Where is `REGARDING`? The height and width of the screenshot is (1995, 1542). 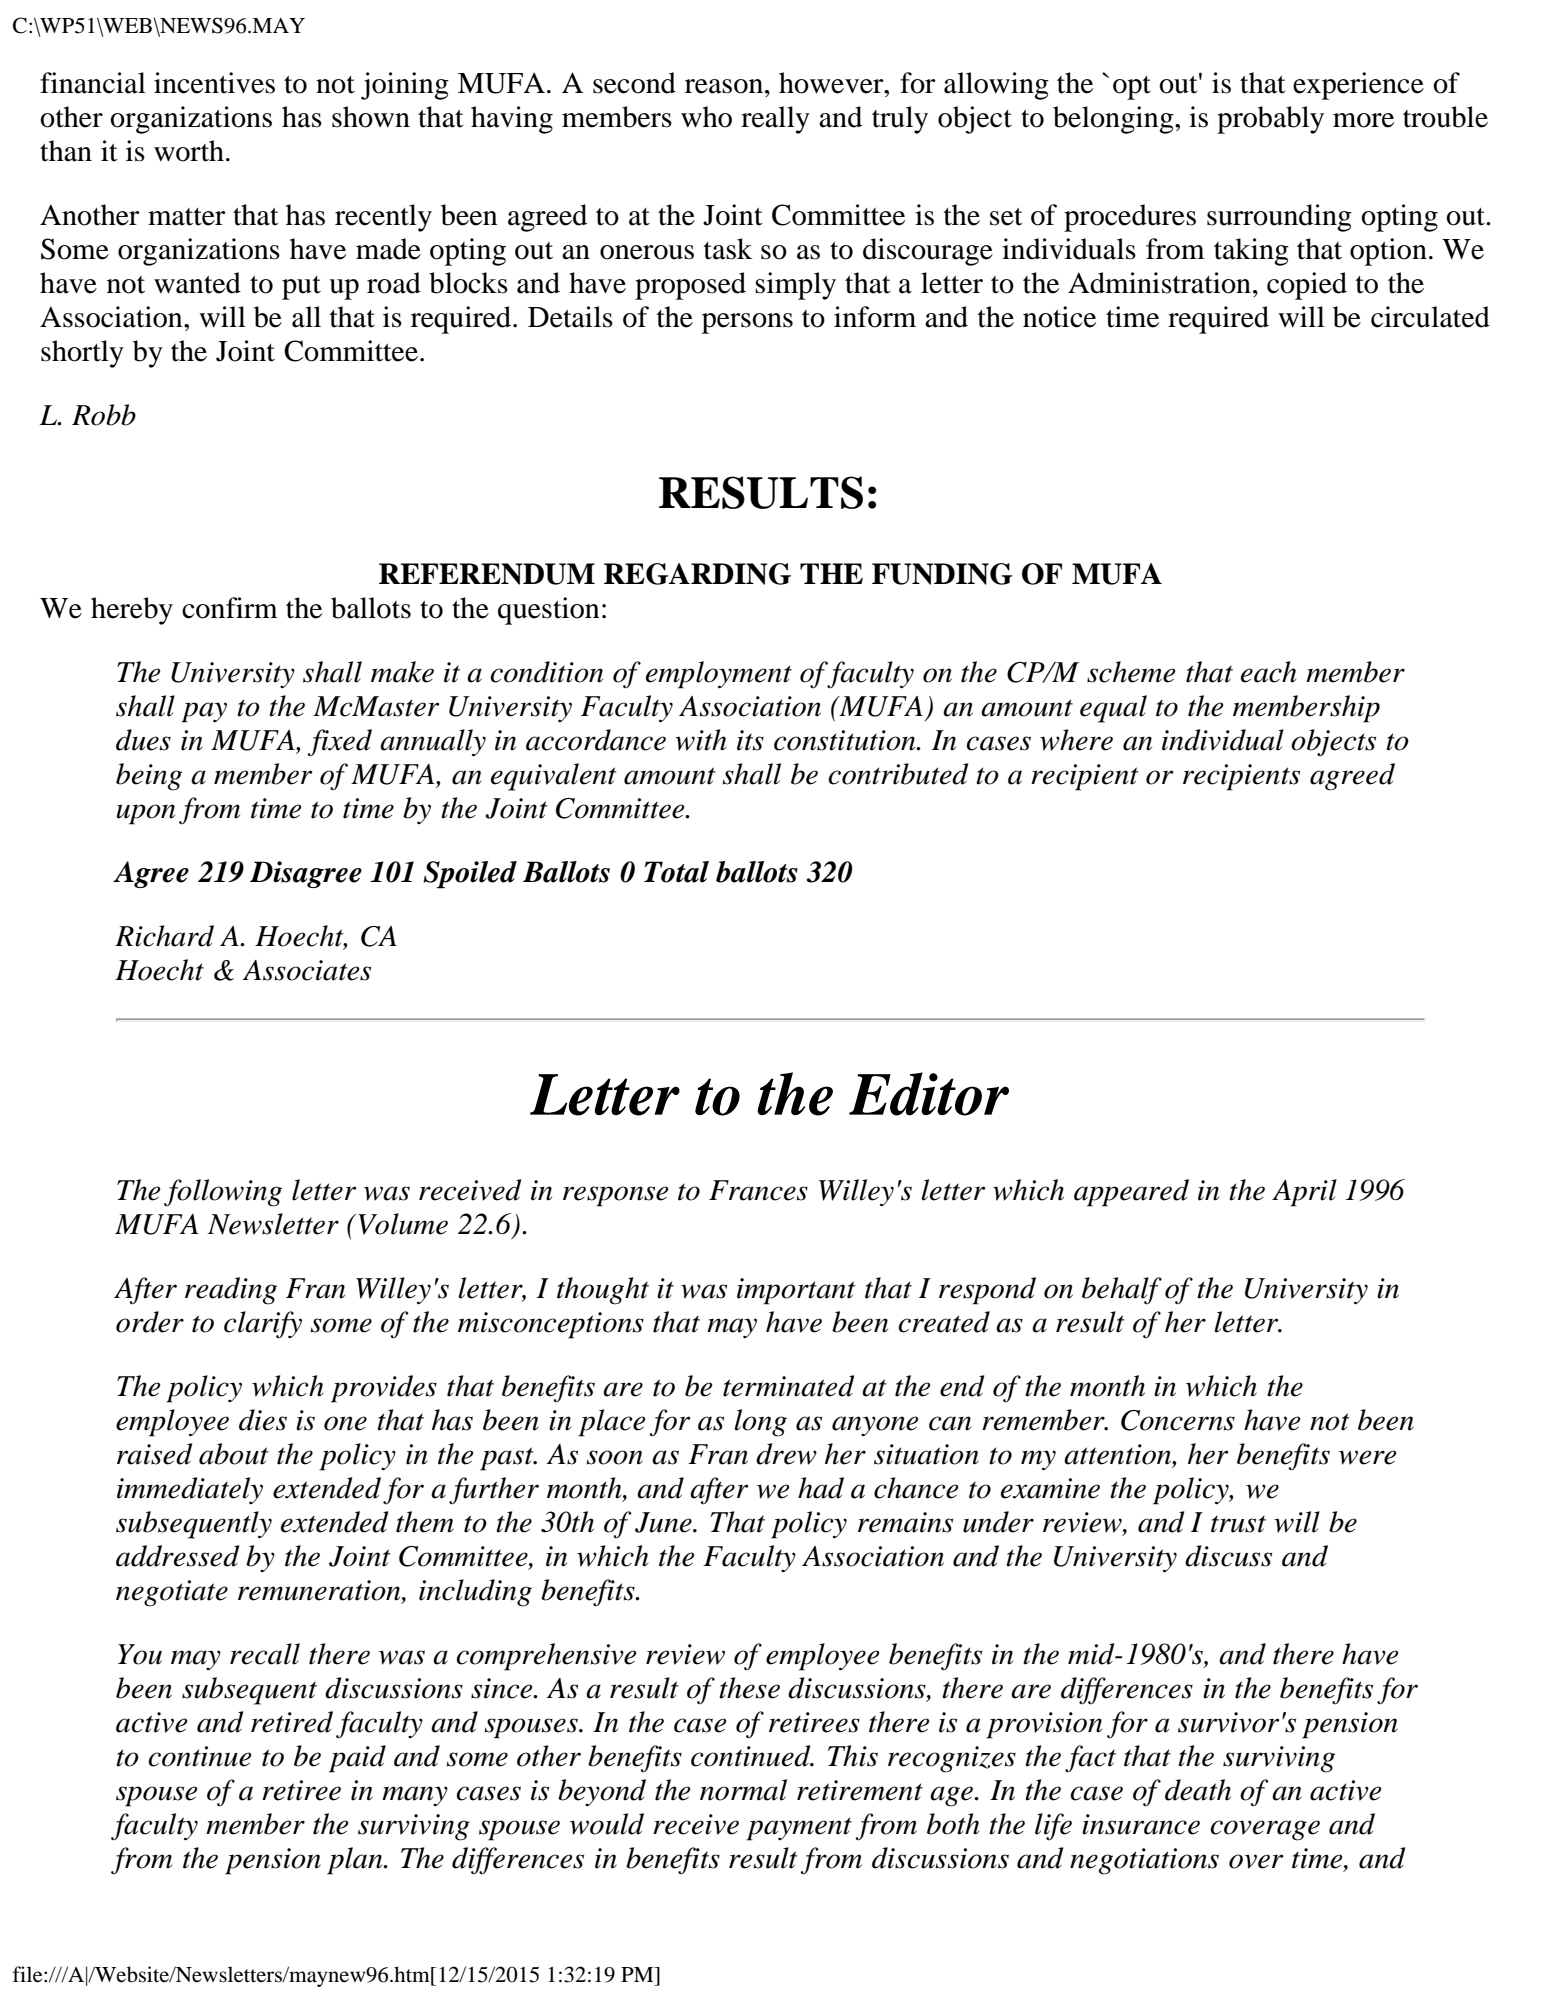
REGARDING is located at coordinates (697, 574).
